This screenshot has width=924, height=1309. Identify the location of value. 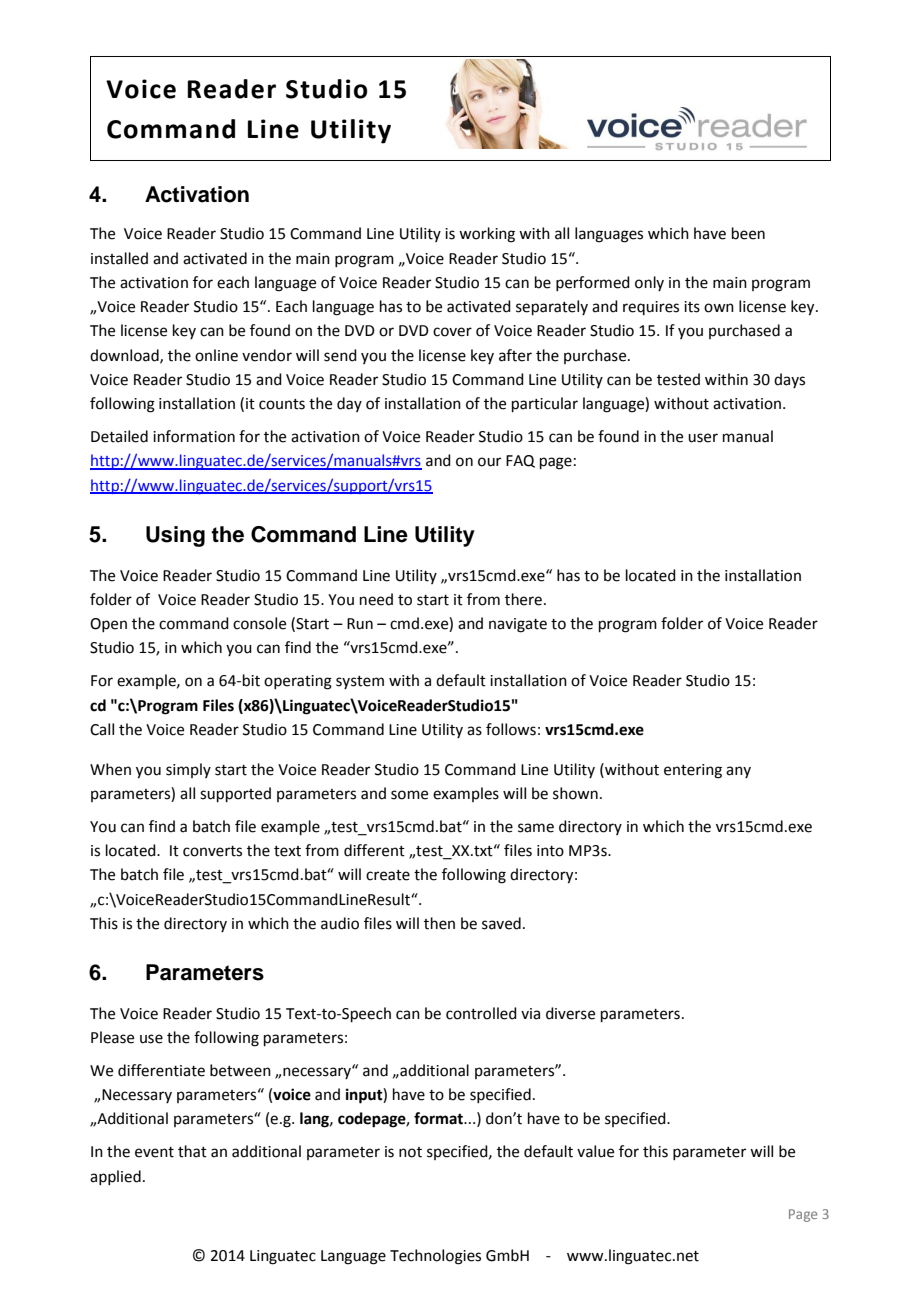
(595, 1151).
